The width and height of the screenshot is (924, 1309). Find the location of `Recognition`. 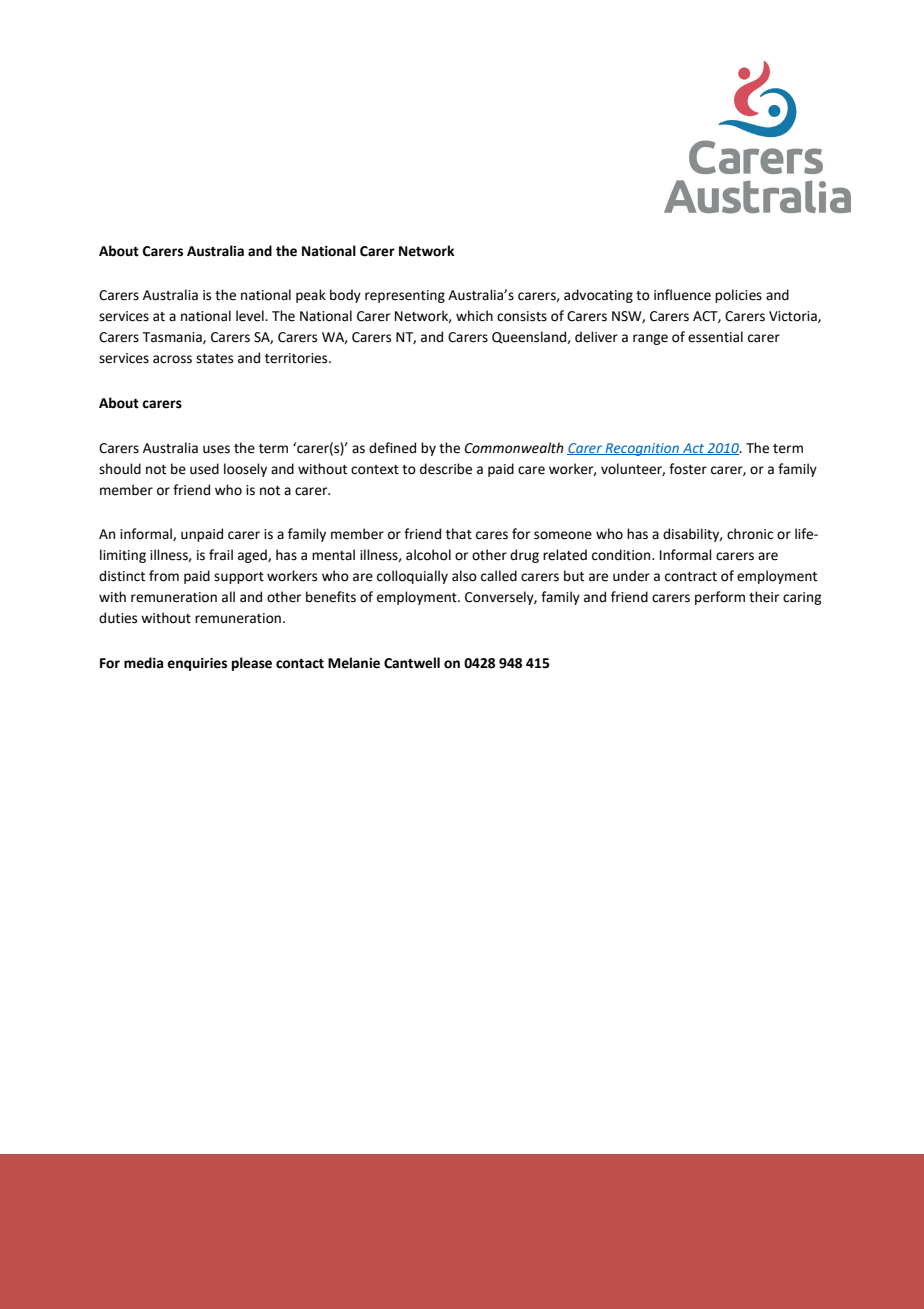

Recognition is located at coordinates (642, 449).
